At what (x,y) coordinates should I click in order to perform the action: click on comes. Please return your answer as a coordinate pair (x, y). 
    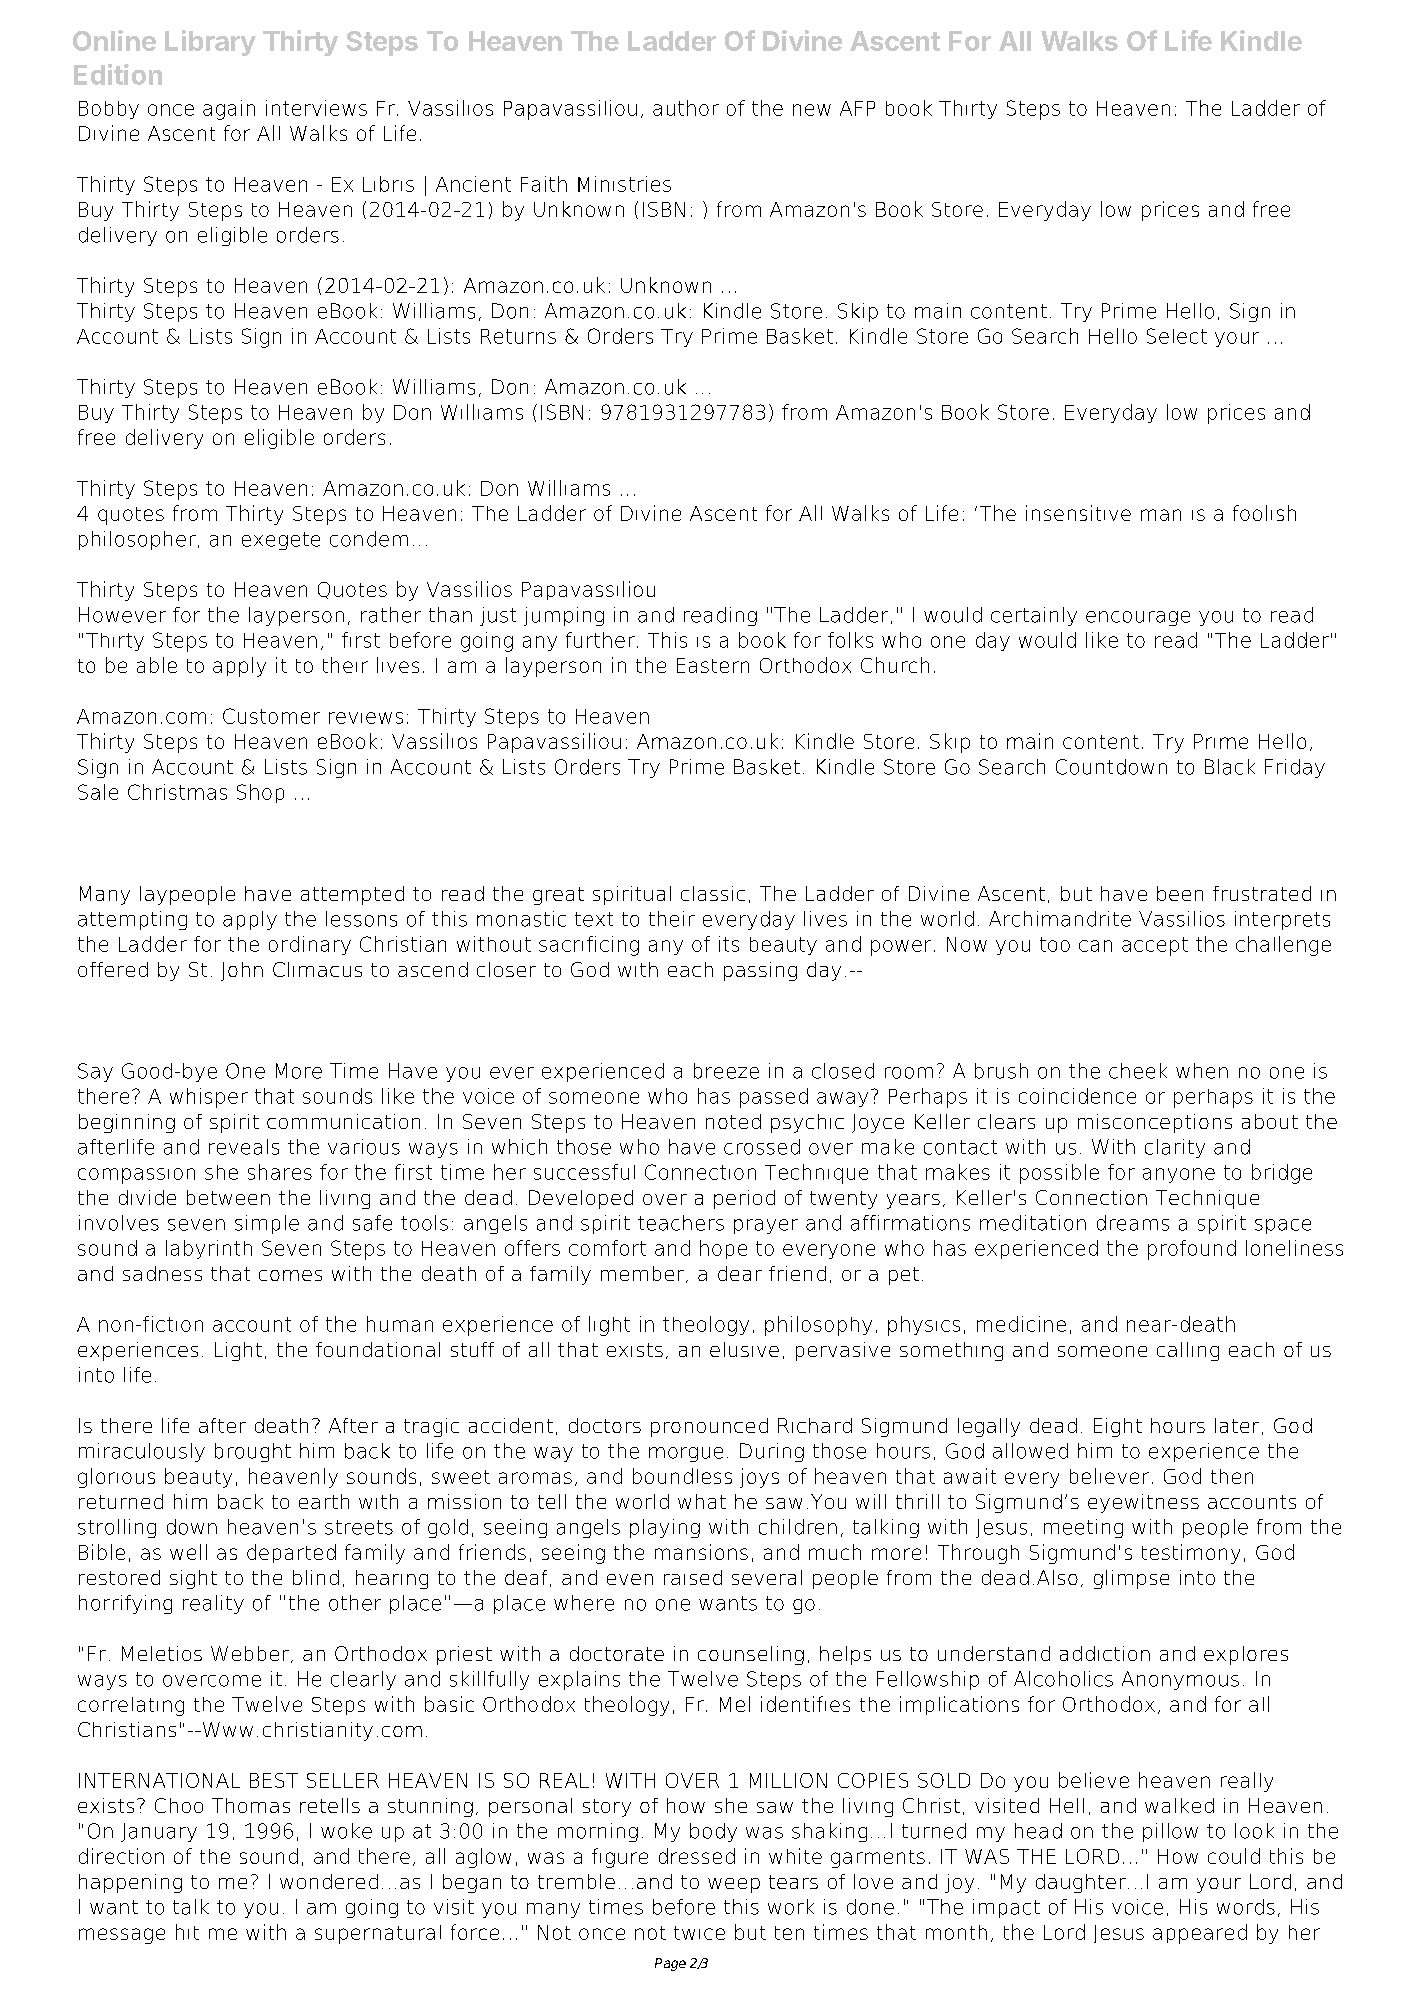
    Looking at the image, I should click on (290, 1275).
